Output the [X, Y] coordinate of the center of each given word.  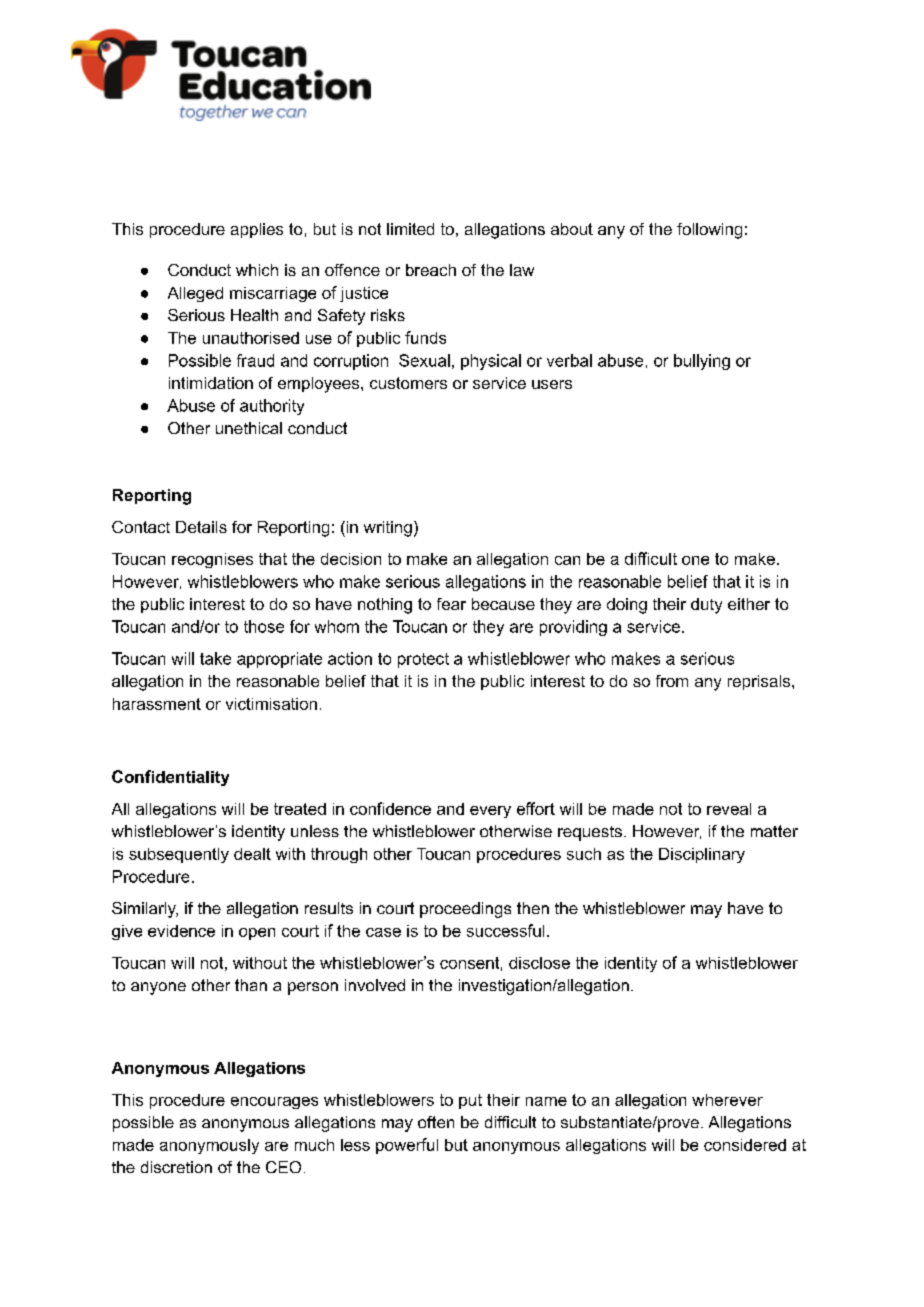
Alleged [195, 294]
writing [388, 529]
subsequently [179, 855]
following [709, 231]
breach [431, 270]
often [436, 1122]
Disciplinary [702, 855]
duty [706, 606]
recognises [212, 560]
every [490, 812]
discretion [176, 1167]
